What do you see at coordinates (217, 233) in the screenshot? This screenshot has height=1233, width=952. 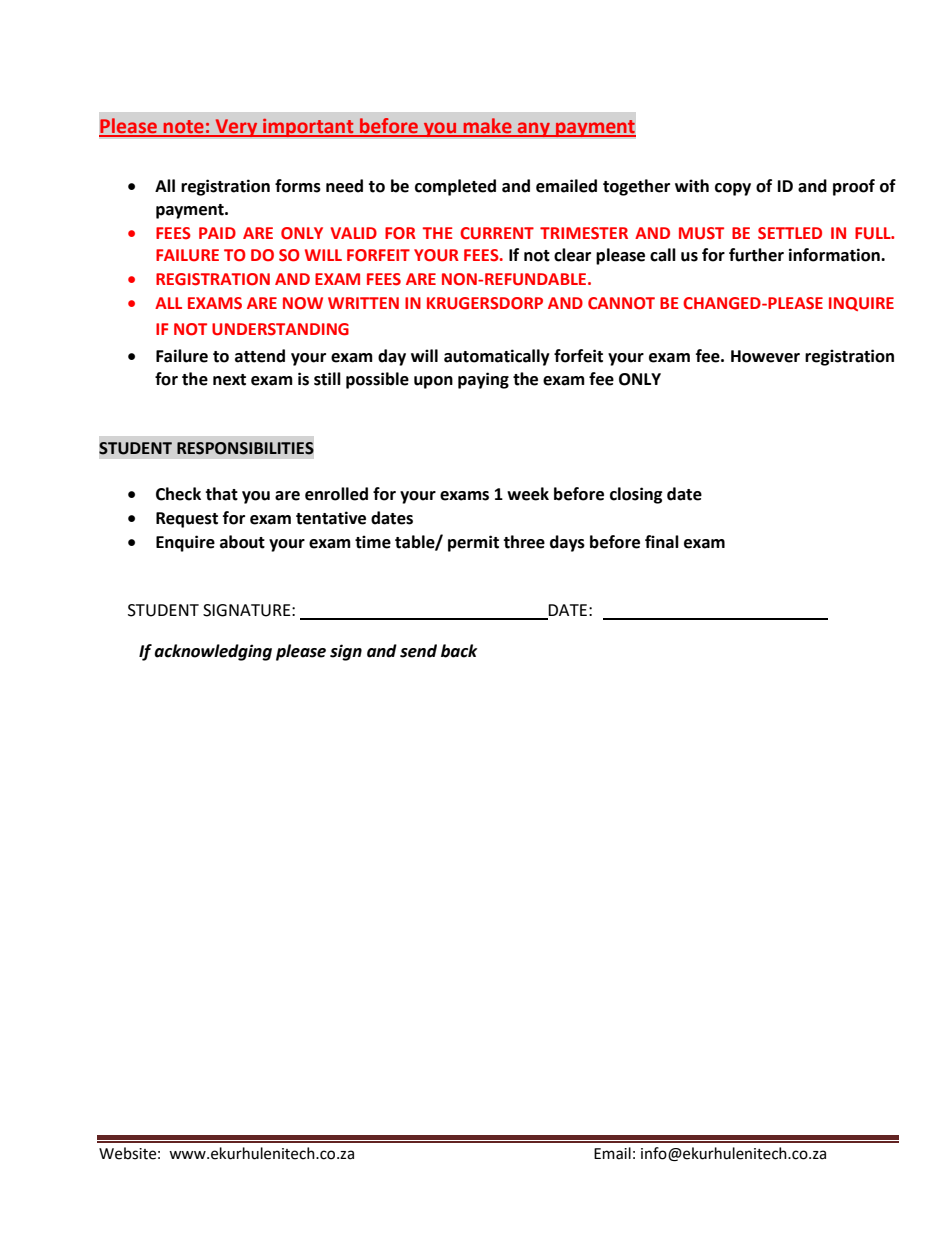 I see `PAID` at bounding box center [217, 233].
